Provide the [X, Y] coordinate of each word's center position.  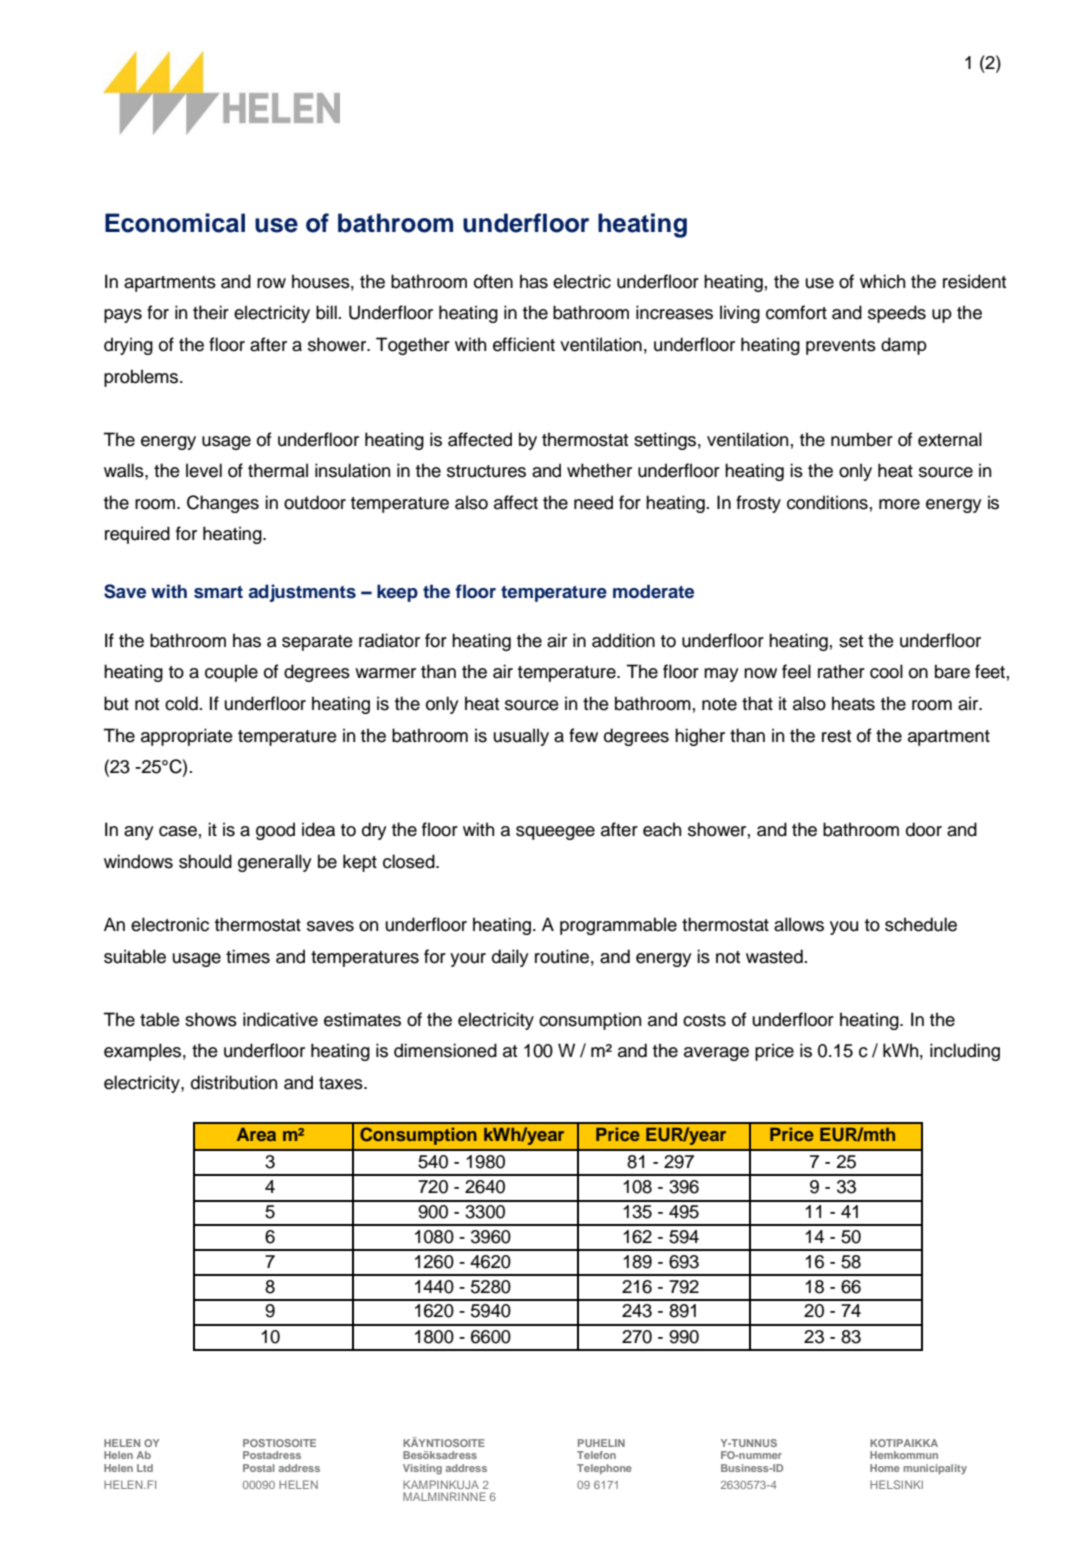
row [271, 283]
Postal [259, 1468]
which [882, 281]
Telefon [596, 1455]
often [493, 281]
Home [885, 1468]
